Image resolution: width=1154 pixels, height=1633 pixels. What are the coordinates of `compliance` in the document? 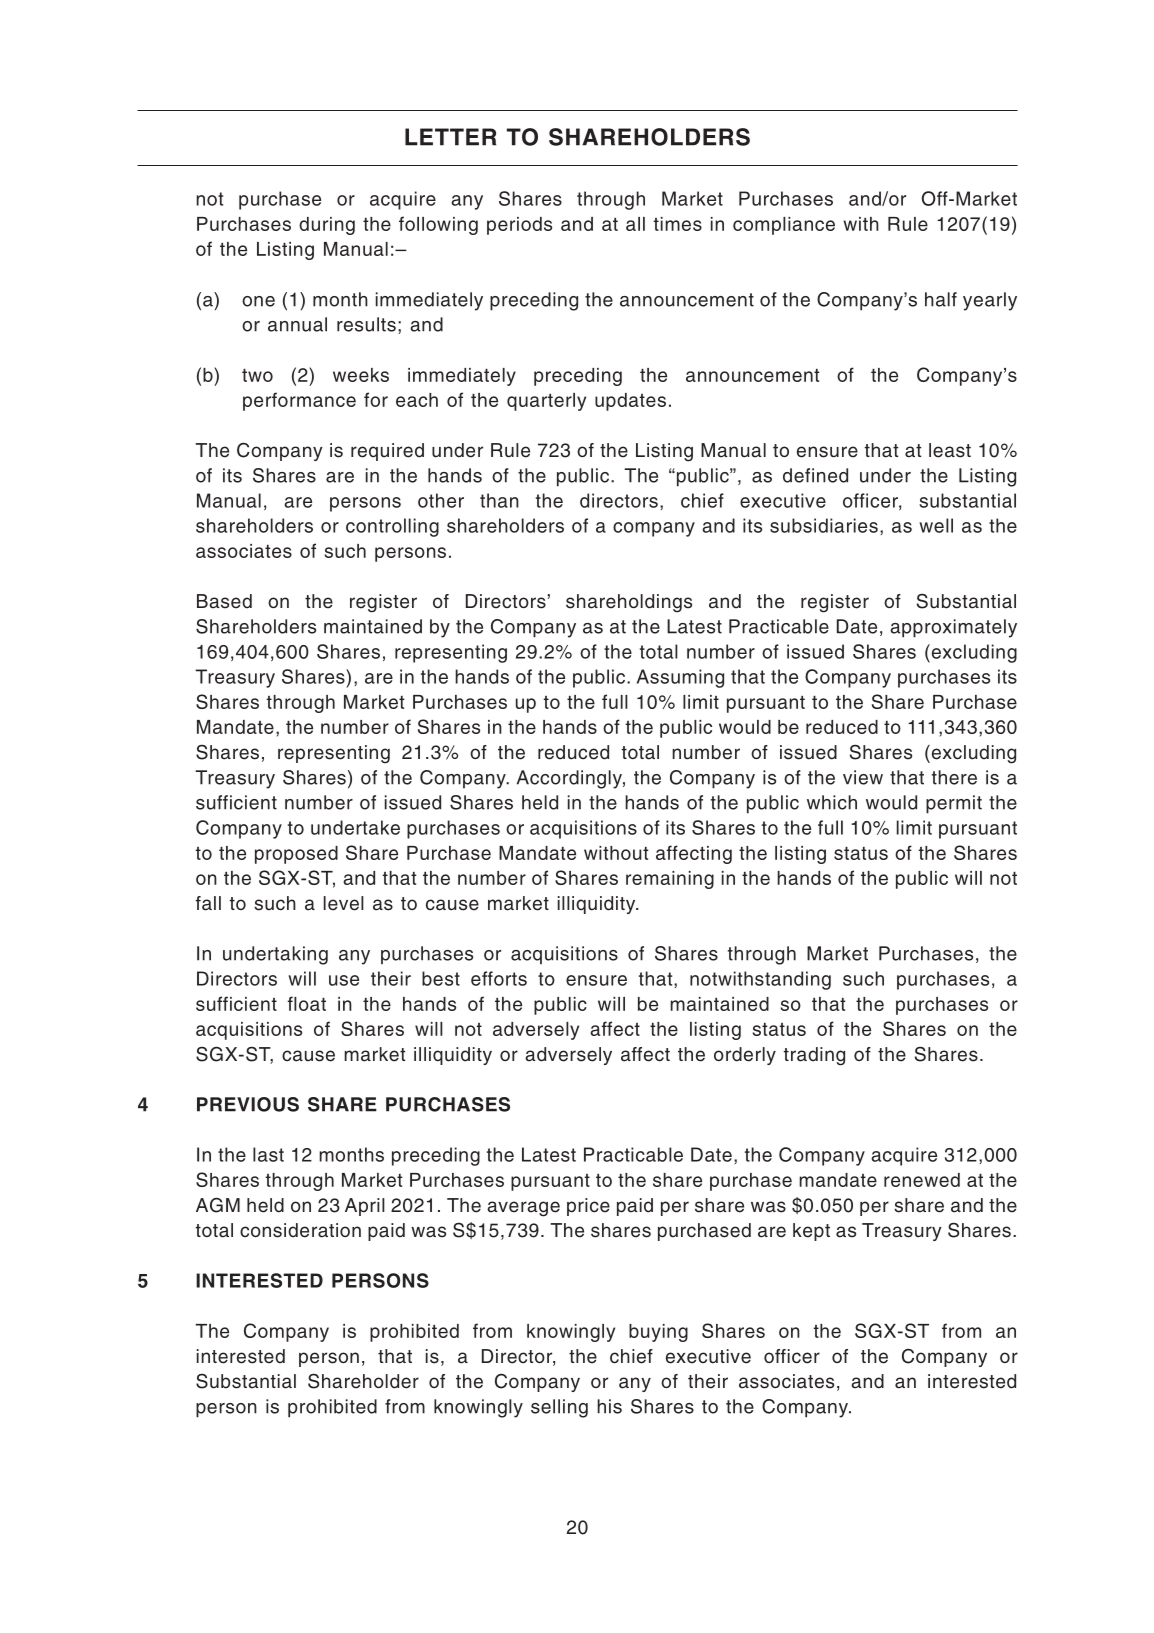 It's located at (784, 226).
